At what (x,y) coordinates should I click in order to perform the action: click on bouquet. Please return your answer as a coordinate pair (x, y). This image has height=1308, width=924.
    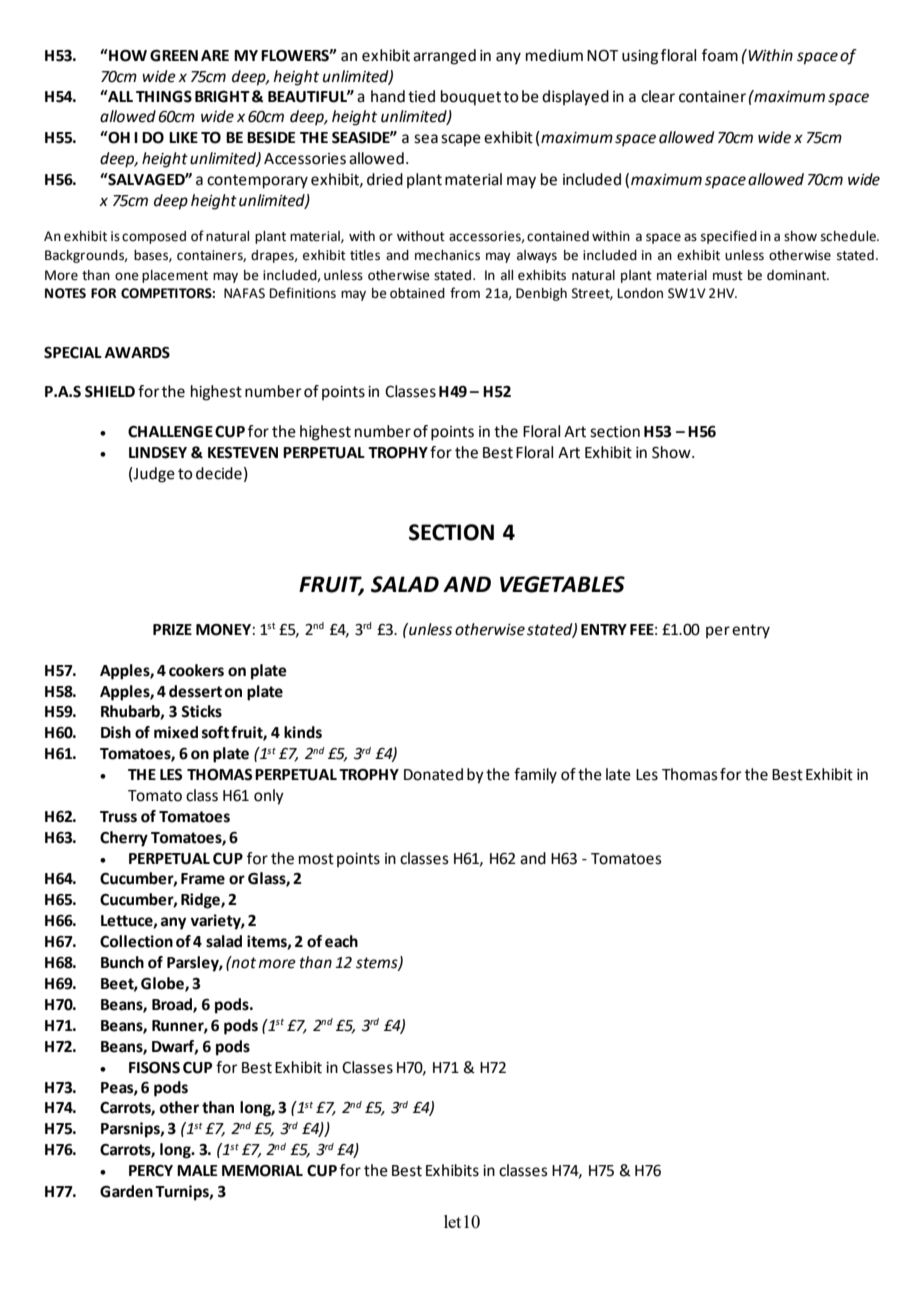
    Looking at the image, I should click on (471, 98).
